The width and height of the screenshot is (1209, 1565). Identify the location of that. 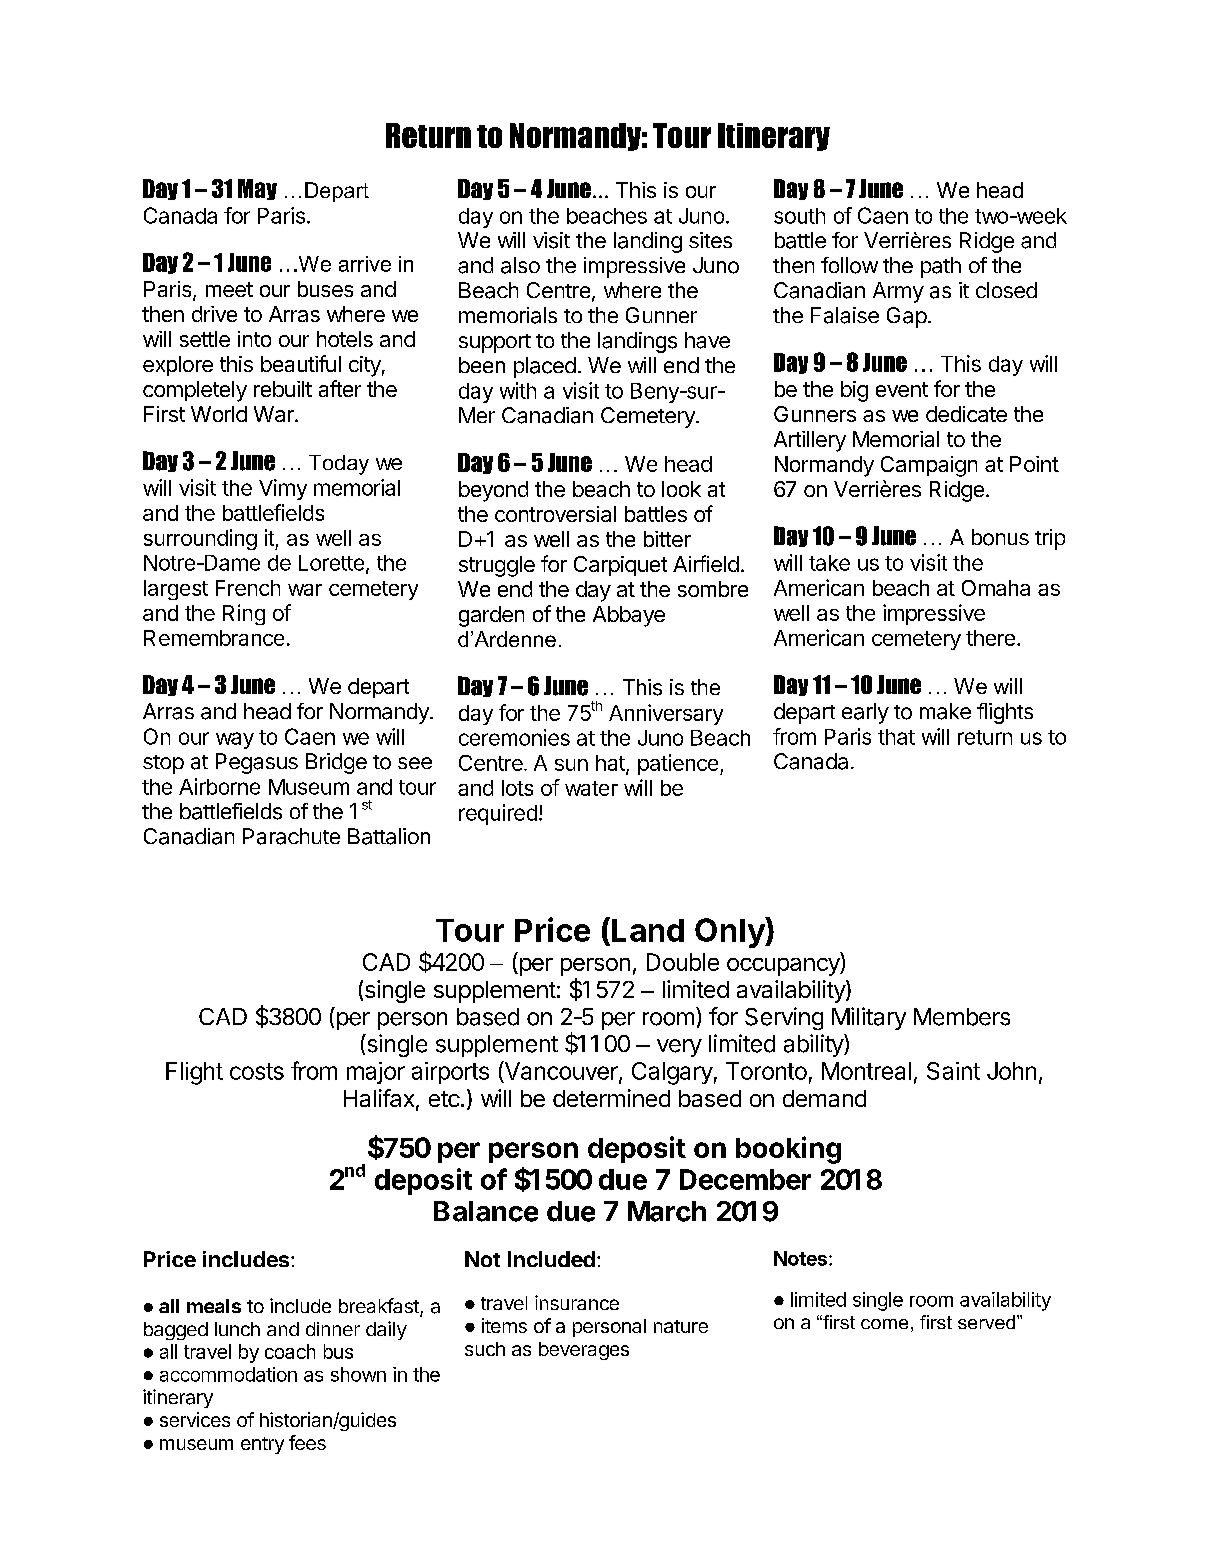
(896, 737).
